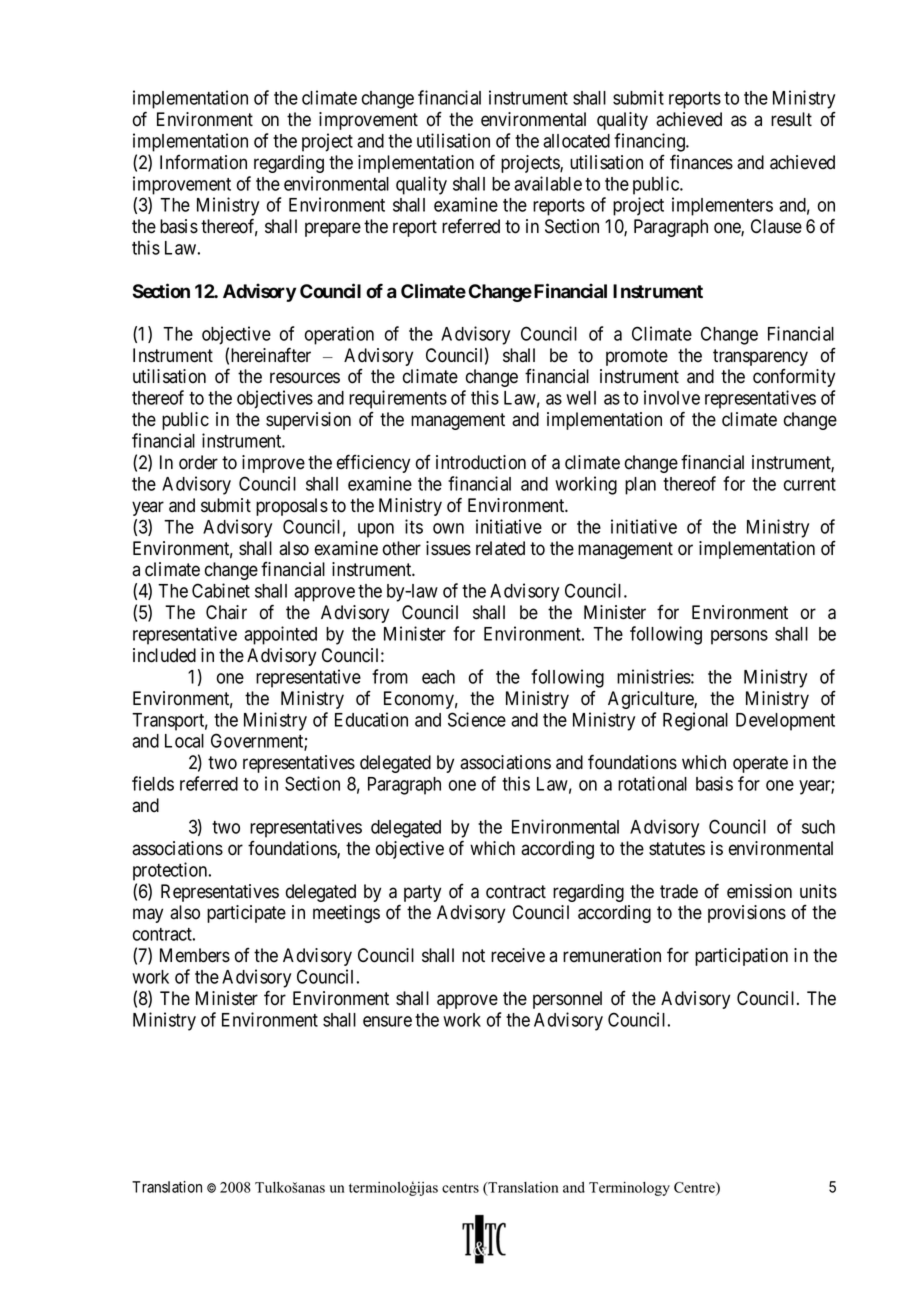 This screenshot has height=1308, width=924. I want to click on requirements, so click(398, 399).
